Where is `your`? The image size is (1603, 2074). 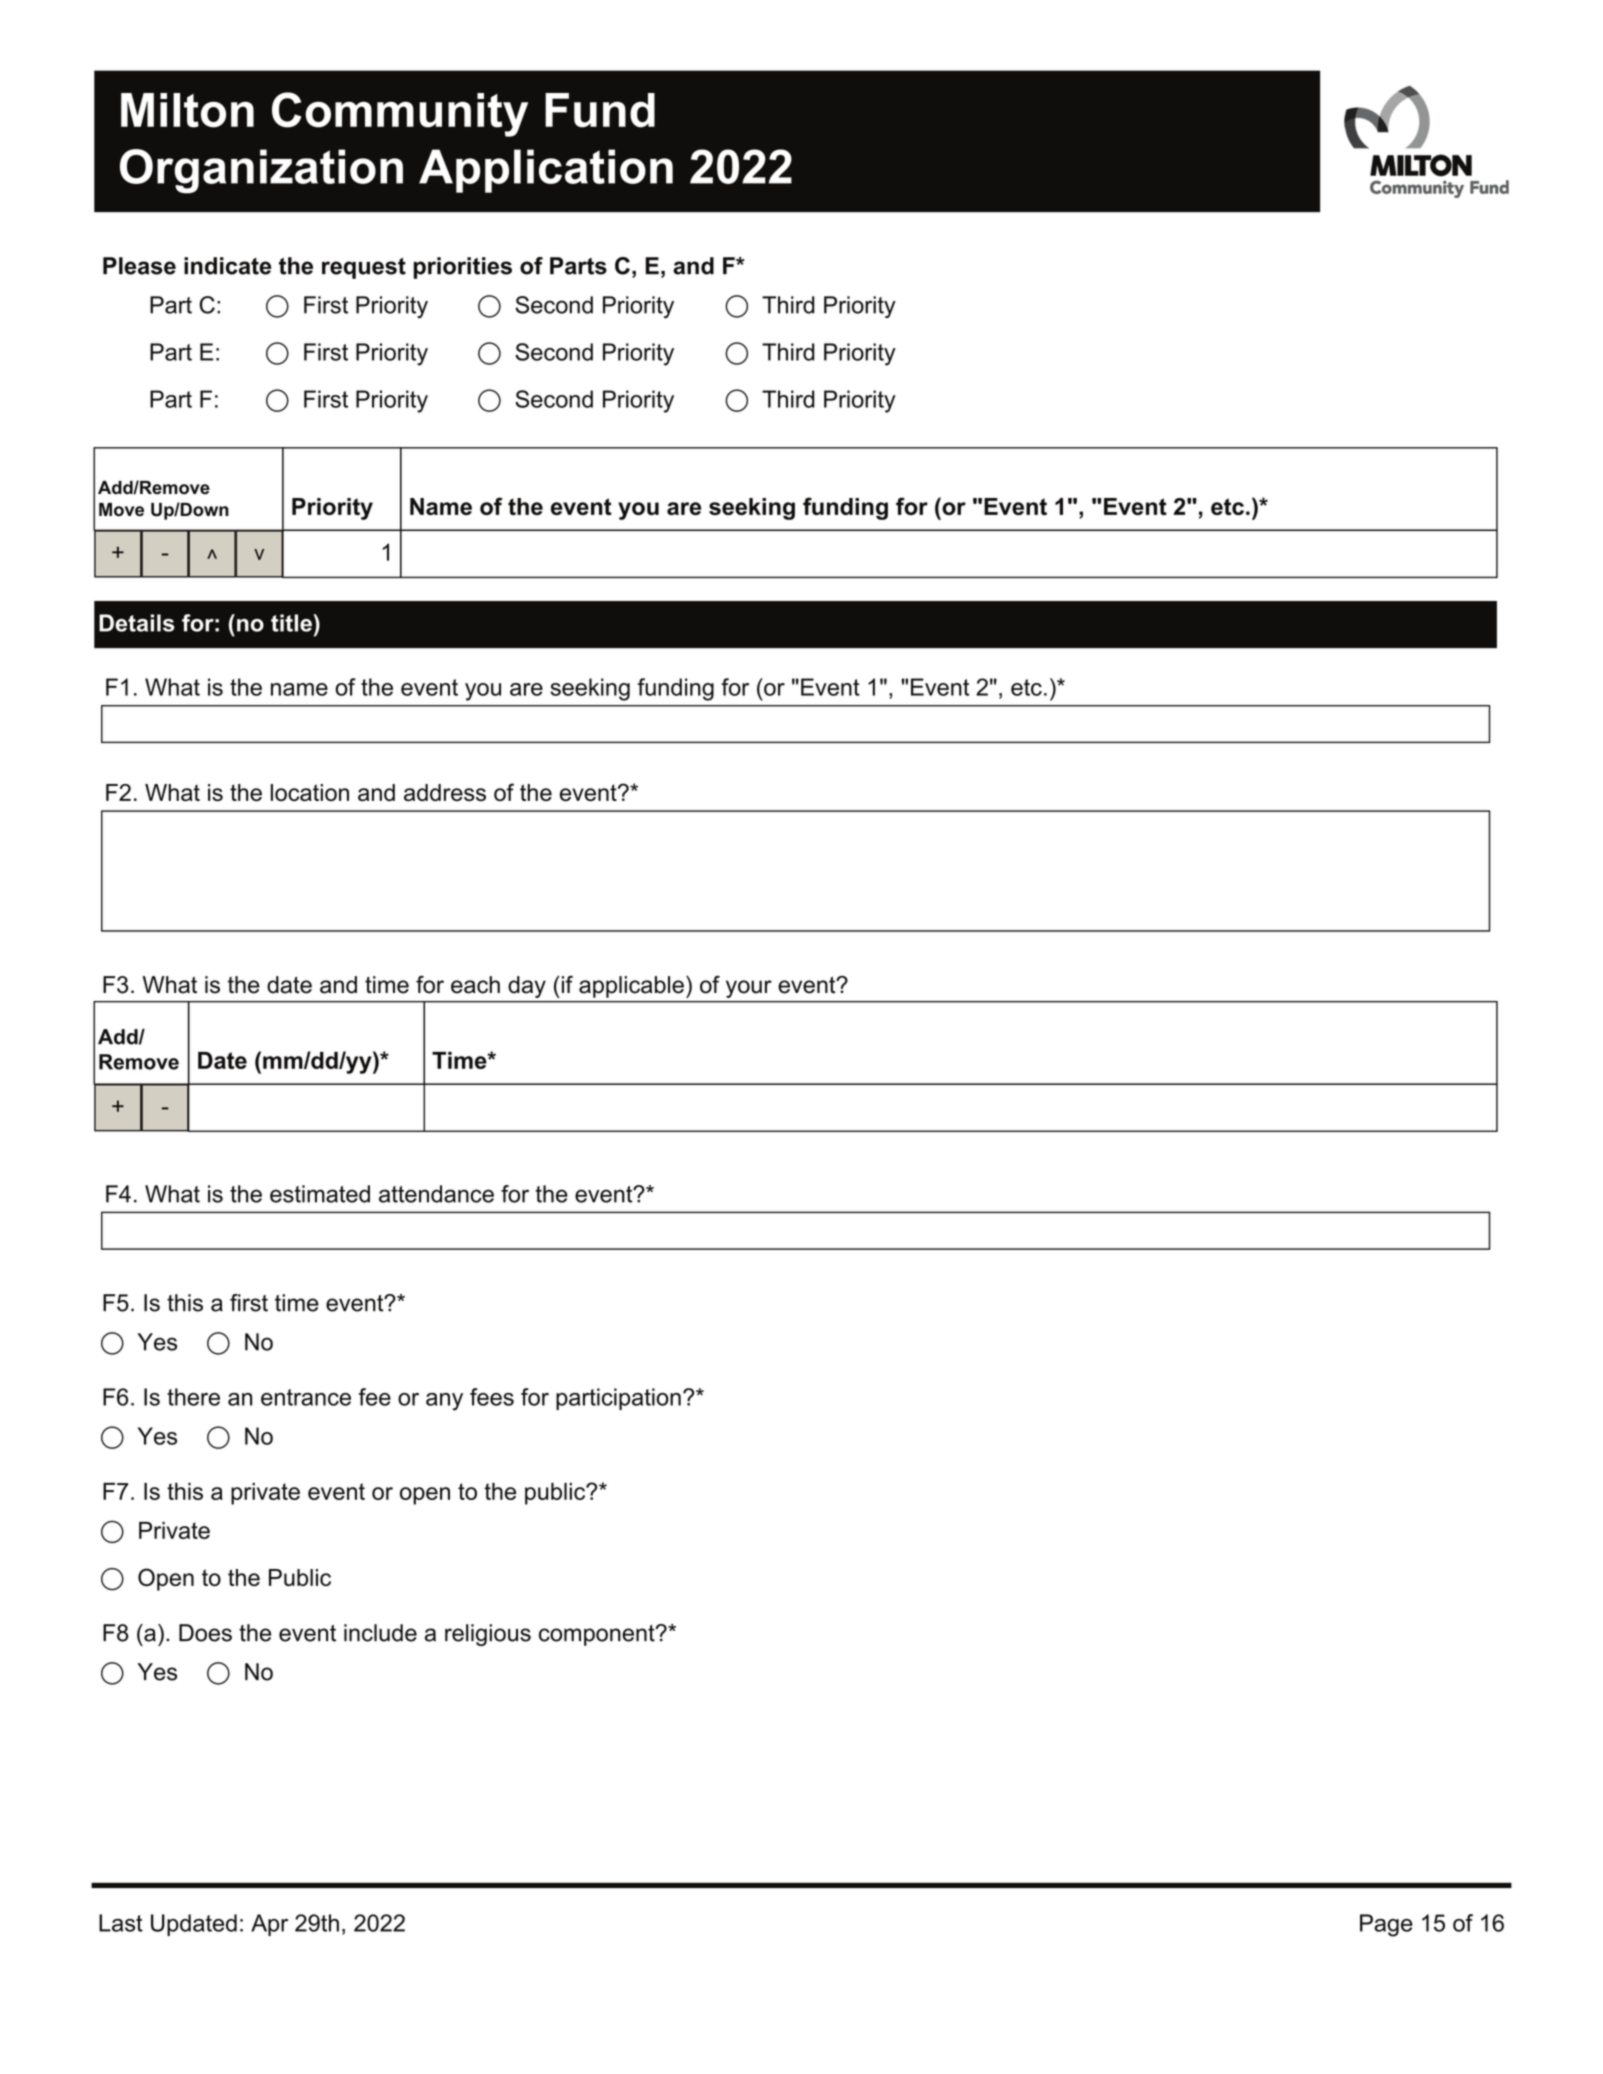
your is located at coordinates (749, 989).
